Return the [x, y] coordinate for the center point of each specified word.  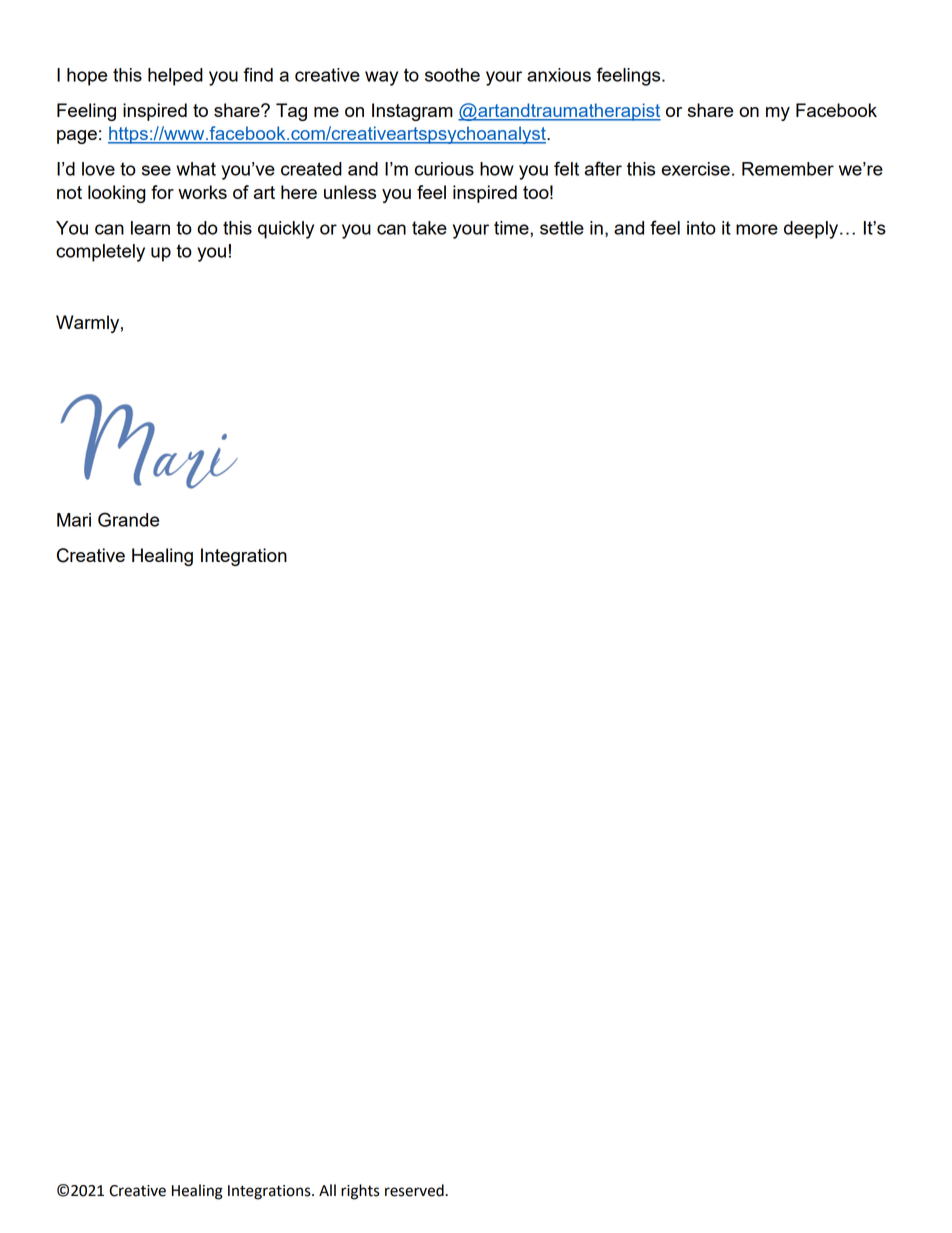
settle [562, 228]
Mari [74, 520]
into [701, 228]
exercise [695, 169]
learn [150, 228]
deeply [812, 230]
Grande [128, 519]
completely [100, 253]
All [327, 1190]
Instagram [412, 112]
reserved [415, 1190]
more [757, 229]
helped [175, 77]
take [429, 228]
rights [360, 1192]
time [512, 228]
